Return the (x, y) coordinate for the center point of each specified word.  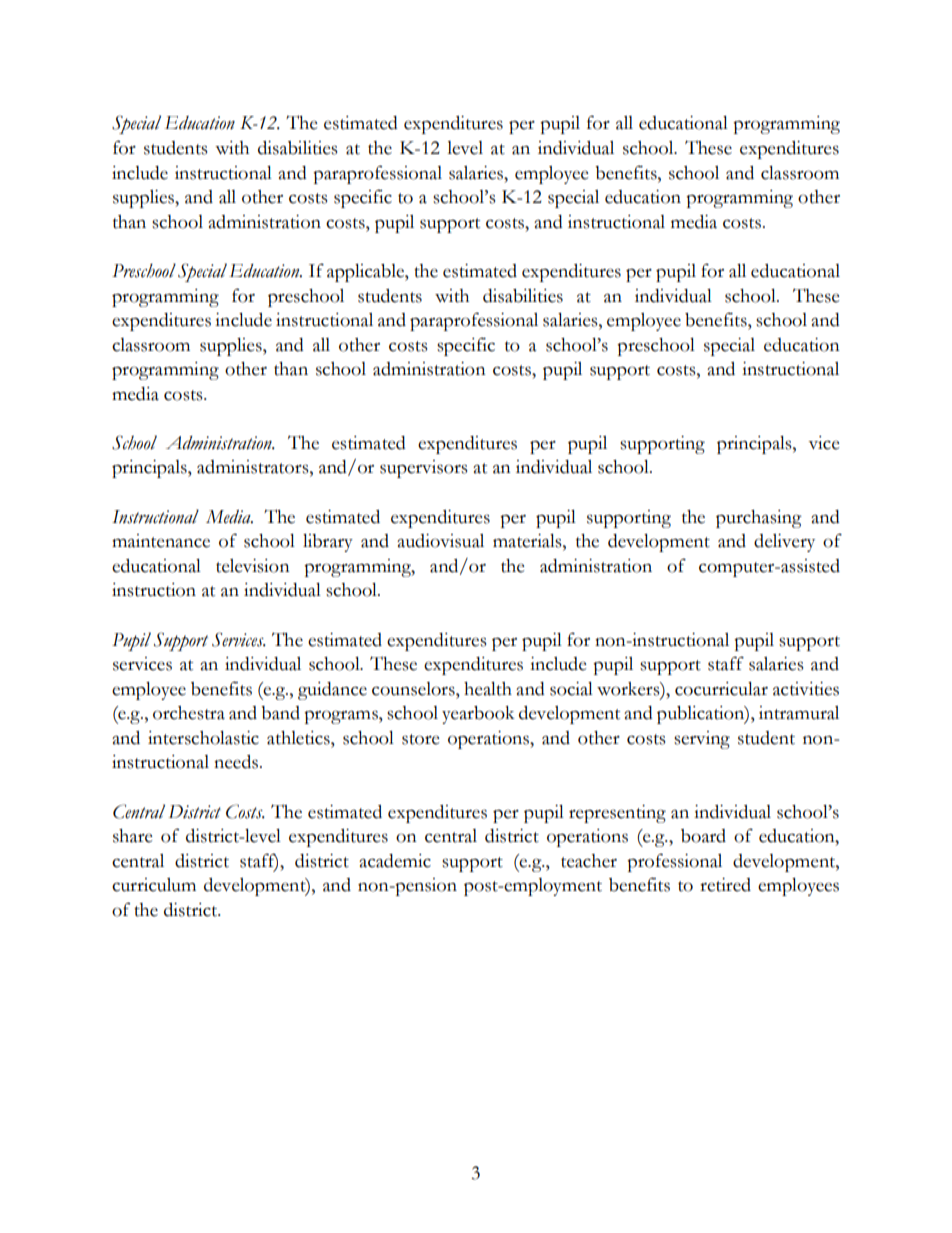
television (253, 566)
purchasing (759, 519)
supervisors (423, 469)
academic (395, 861)
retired (725, 885)
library (328, 543)
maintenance (161, 541)
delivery (784, 543)
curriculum (154, 885)
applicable (366, 273)
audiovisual (440, 541)
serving (702, 740)
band (280, 713)
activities (806, 689)
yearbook (478, 715)
